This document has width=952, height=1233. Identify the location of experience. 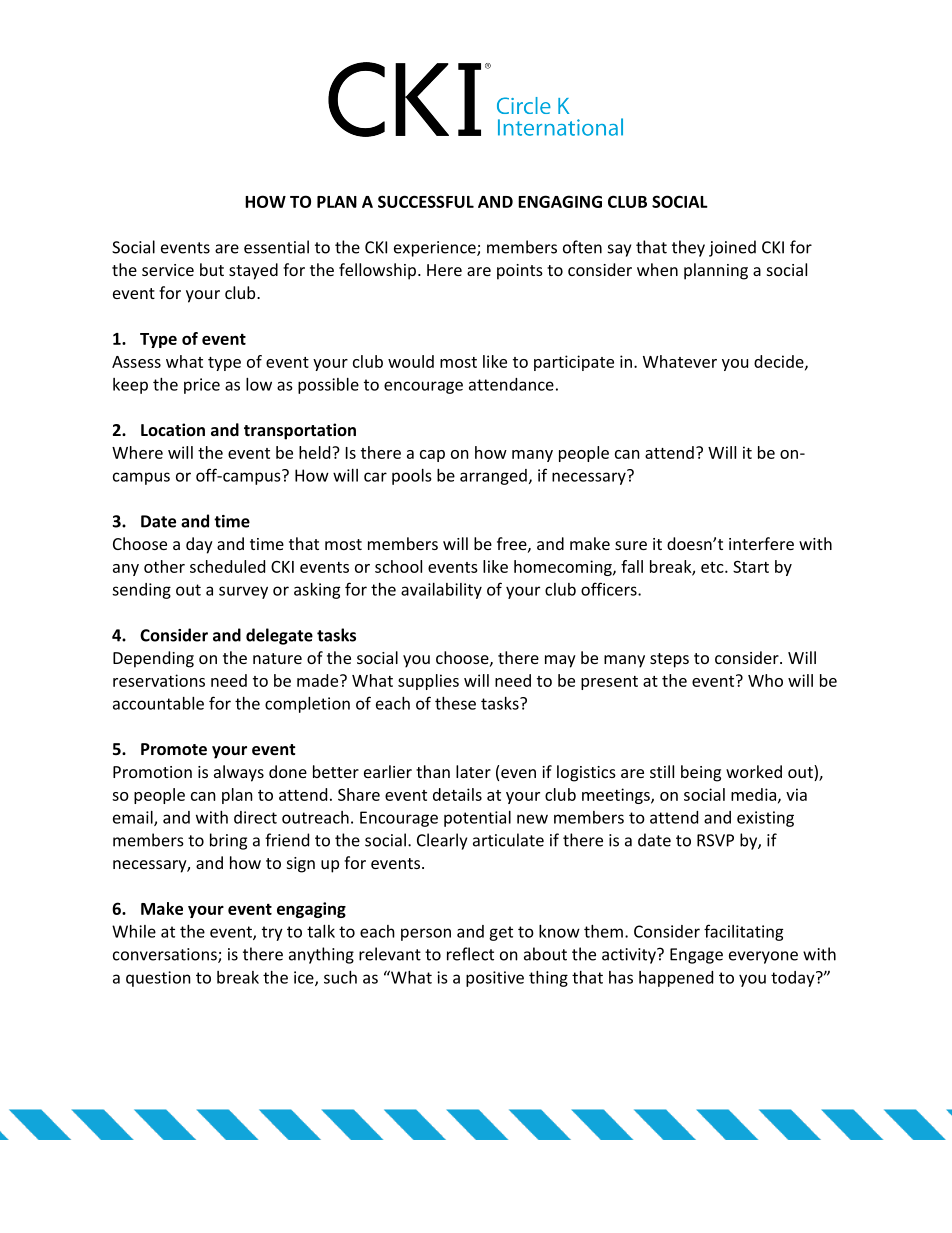
(436, 249).
